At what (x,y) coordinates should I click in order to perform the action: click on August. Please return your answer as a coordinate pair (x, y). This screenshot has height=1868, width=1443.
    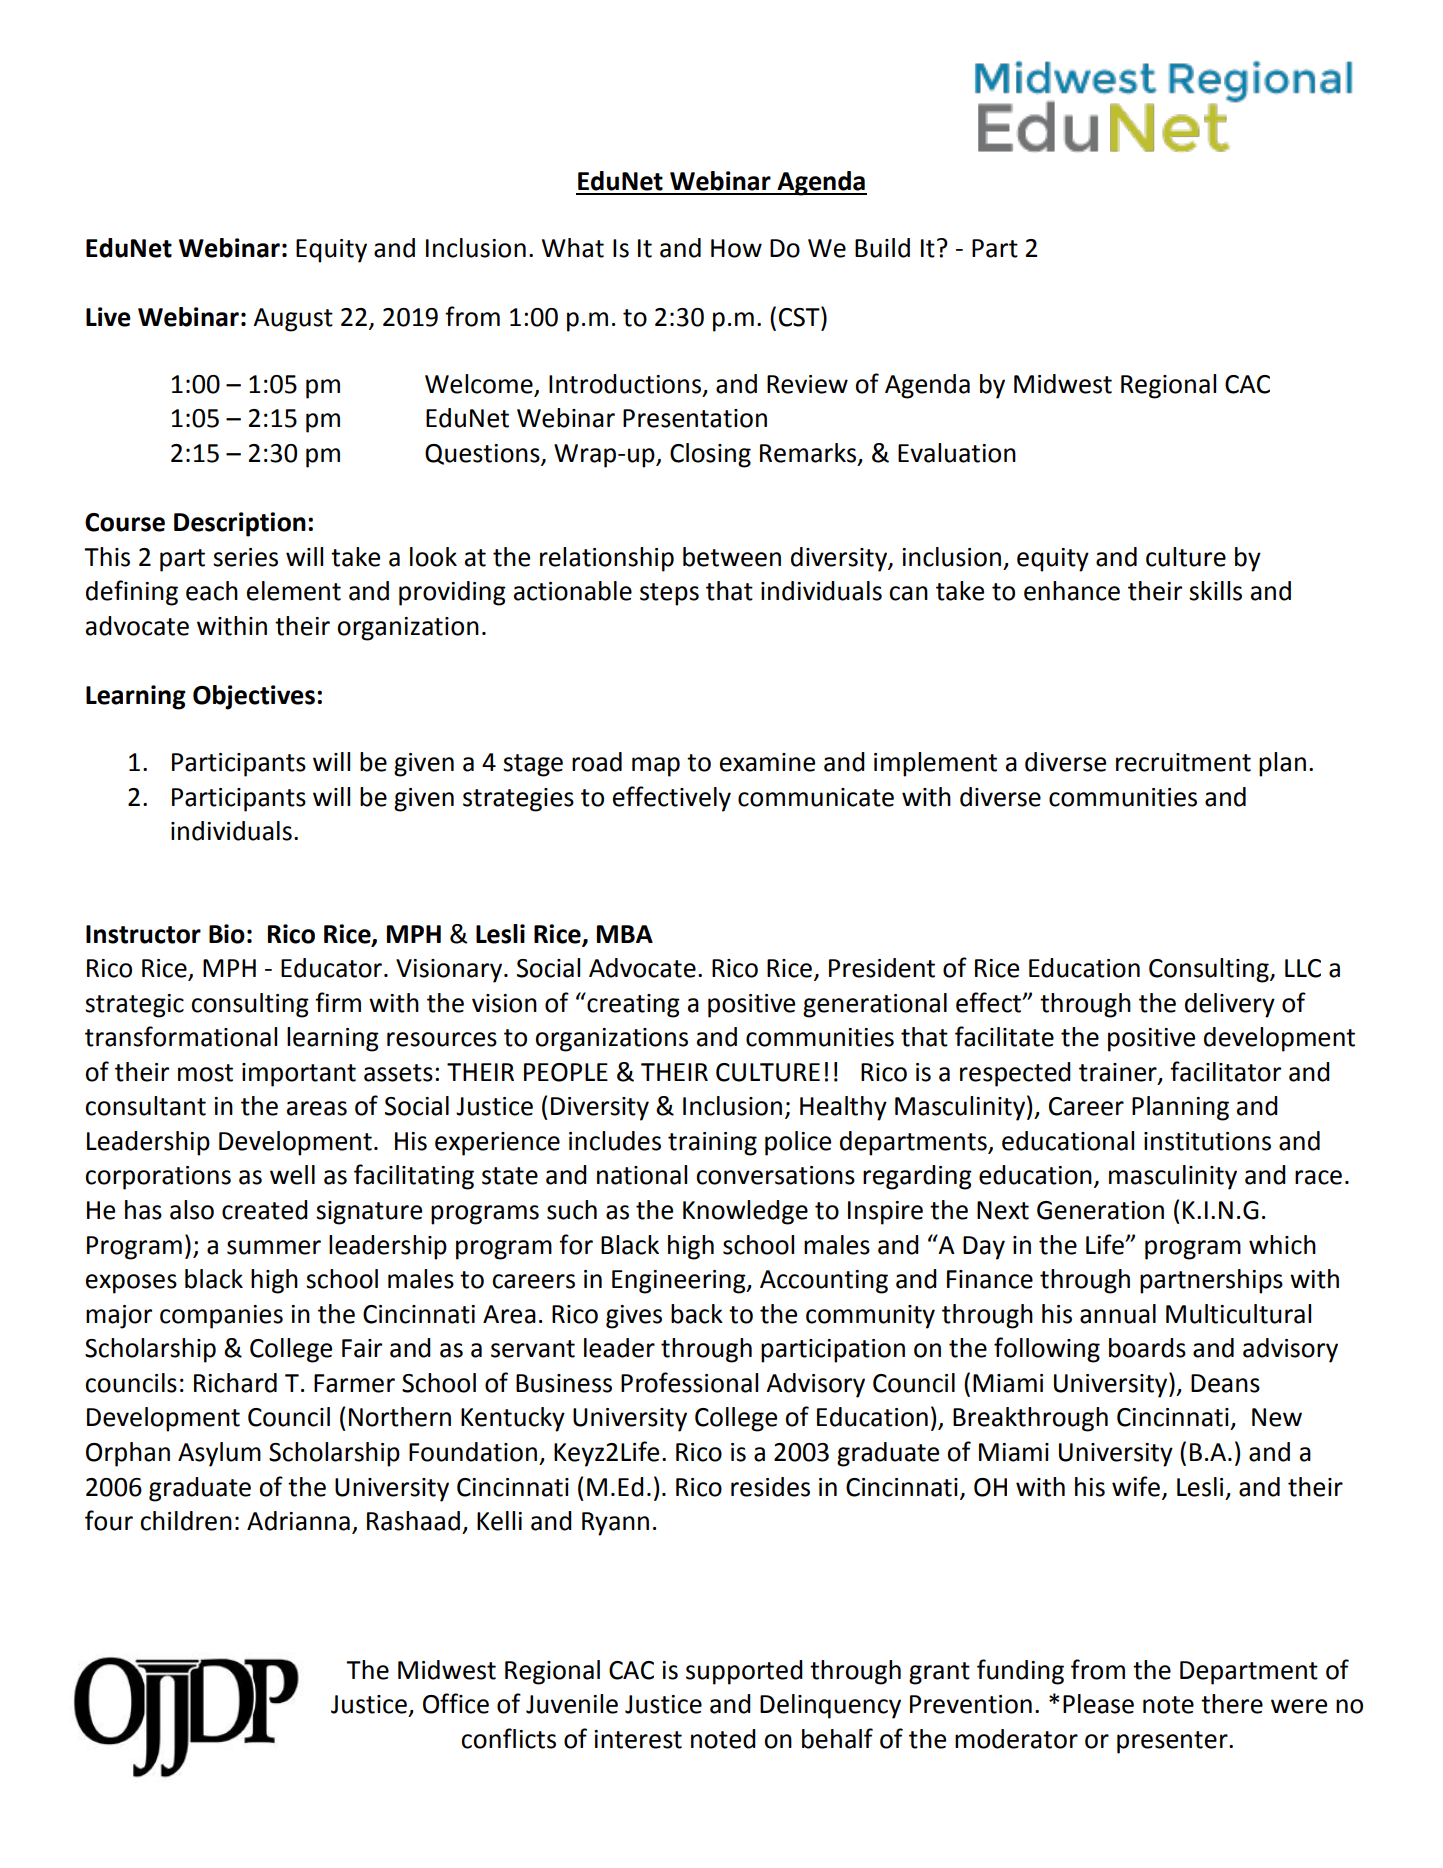
    Looking at the image, I should click on (293, 320).
